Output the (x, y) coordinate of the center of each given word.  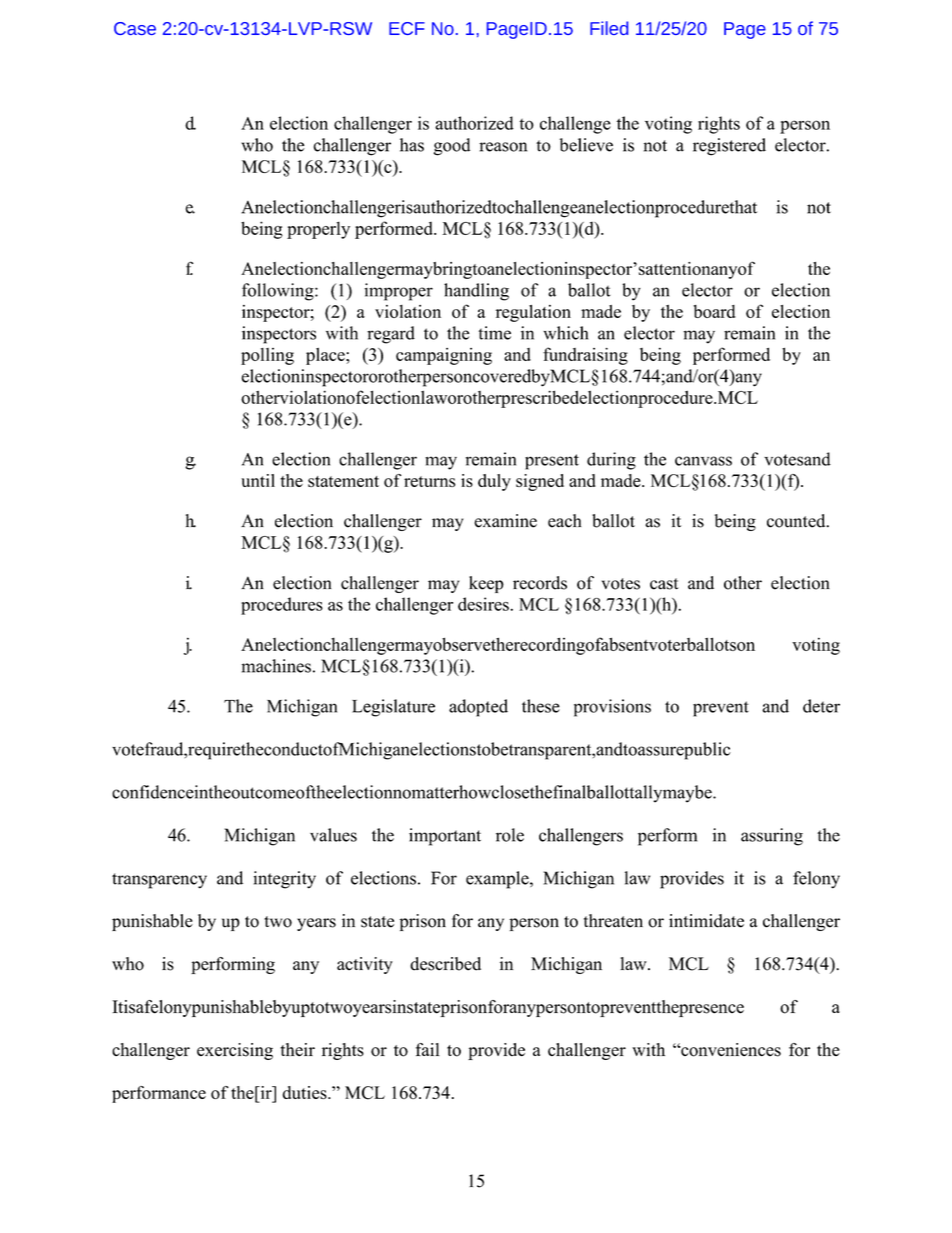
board (714, 311)
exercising (235, 1051)
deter (821, 706)
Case (135, 28)
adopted (478, 708)
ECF (407, 28)
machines (276, 666)
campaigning (444, 356)
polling (267, 356)
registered (729, 147)
